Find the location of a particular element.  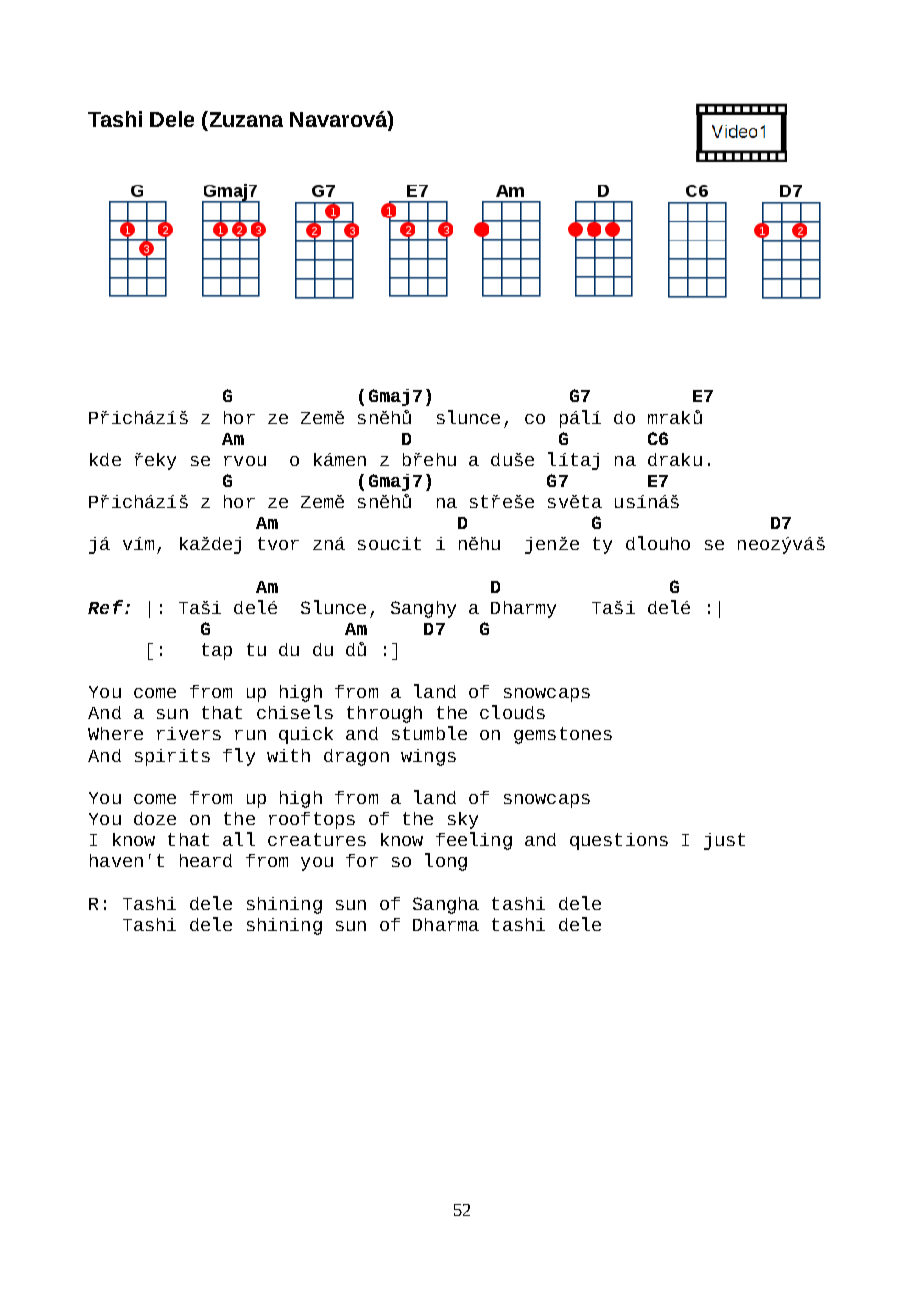

tap is located at coordinates (217, 651).
